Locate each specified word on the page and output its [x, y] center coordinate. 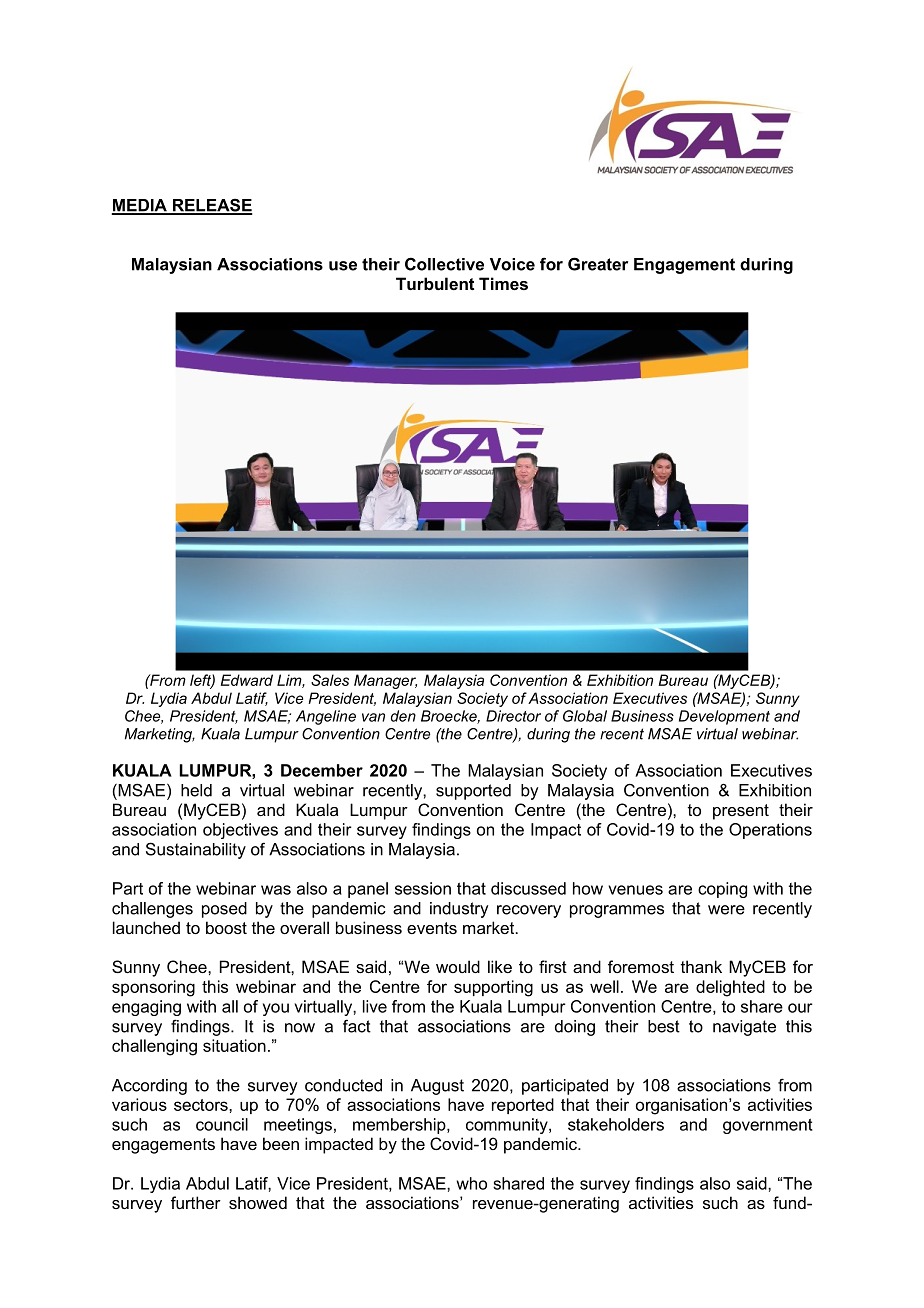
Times [503, 283]
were [726, 910]
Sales [330, 680]
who [472, 1183]
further [196, 1202]
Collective [444, 264]
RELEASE [211, 206]
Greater [598, 264]
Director [513, 716]
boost [226, 927]
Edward [247, 680]
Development [724, 717]
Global [585, 716]
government [768, 1126]
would [458, 966]
